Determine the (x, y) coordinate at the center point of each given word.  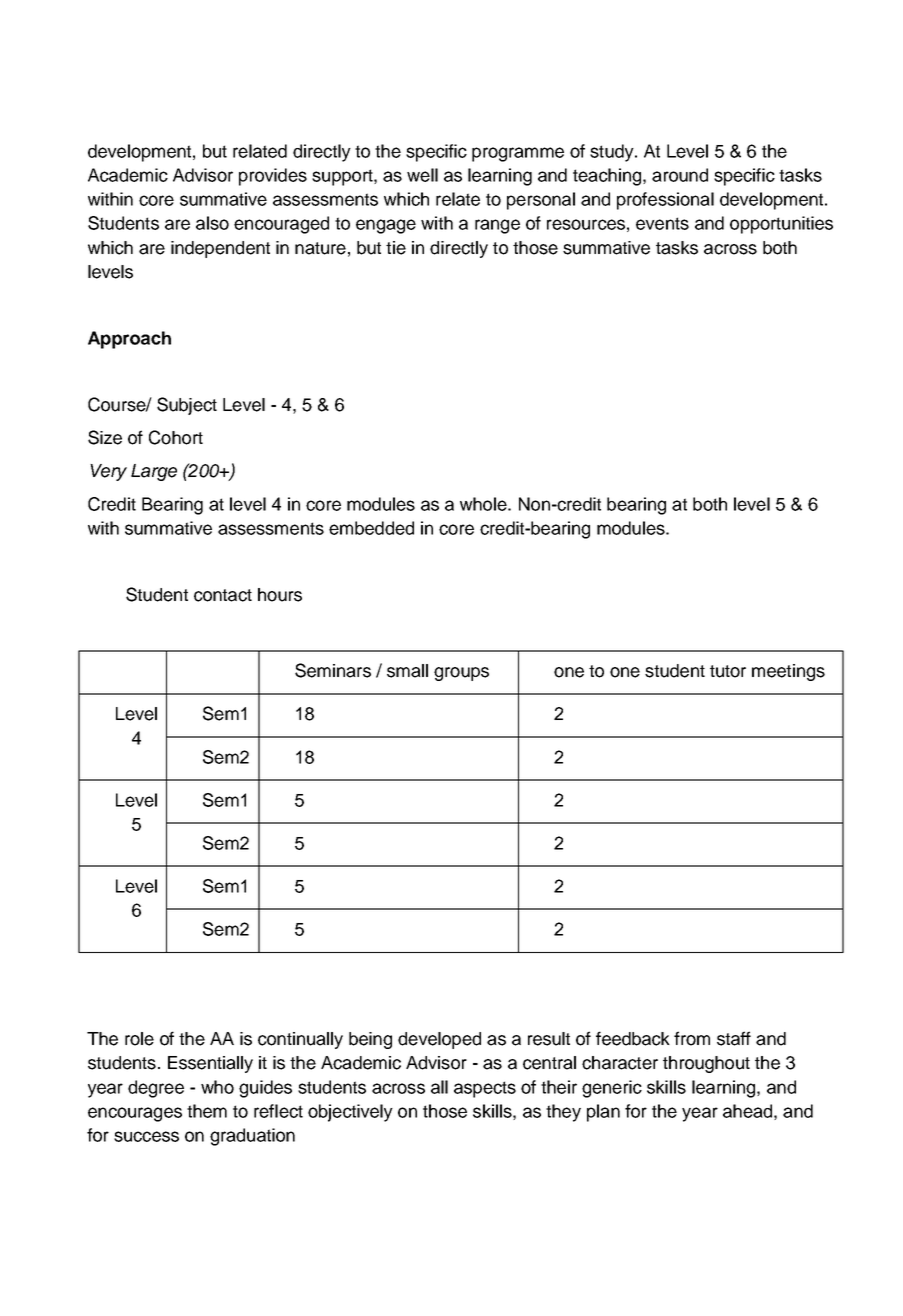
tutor (728, 671)
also (212, 223)
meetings (788, 672)
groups (461, 674)
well (422, 175)
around (680, 175)
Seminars (333, 670)
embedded (371, 528)
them (207, 1111)
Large (154, 472)
